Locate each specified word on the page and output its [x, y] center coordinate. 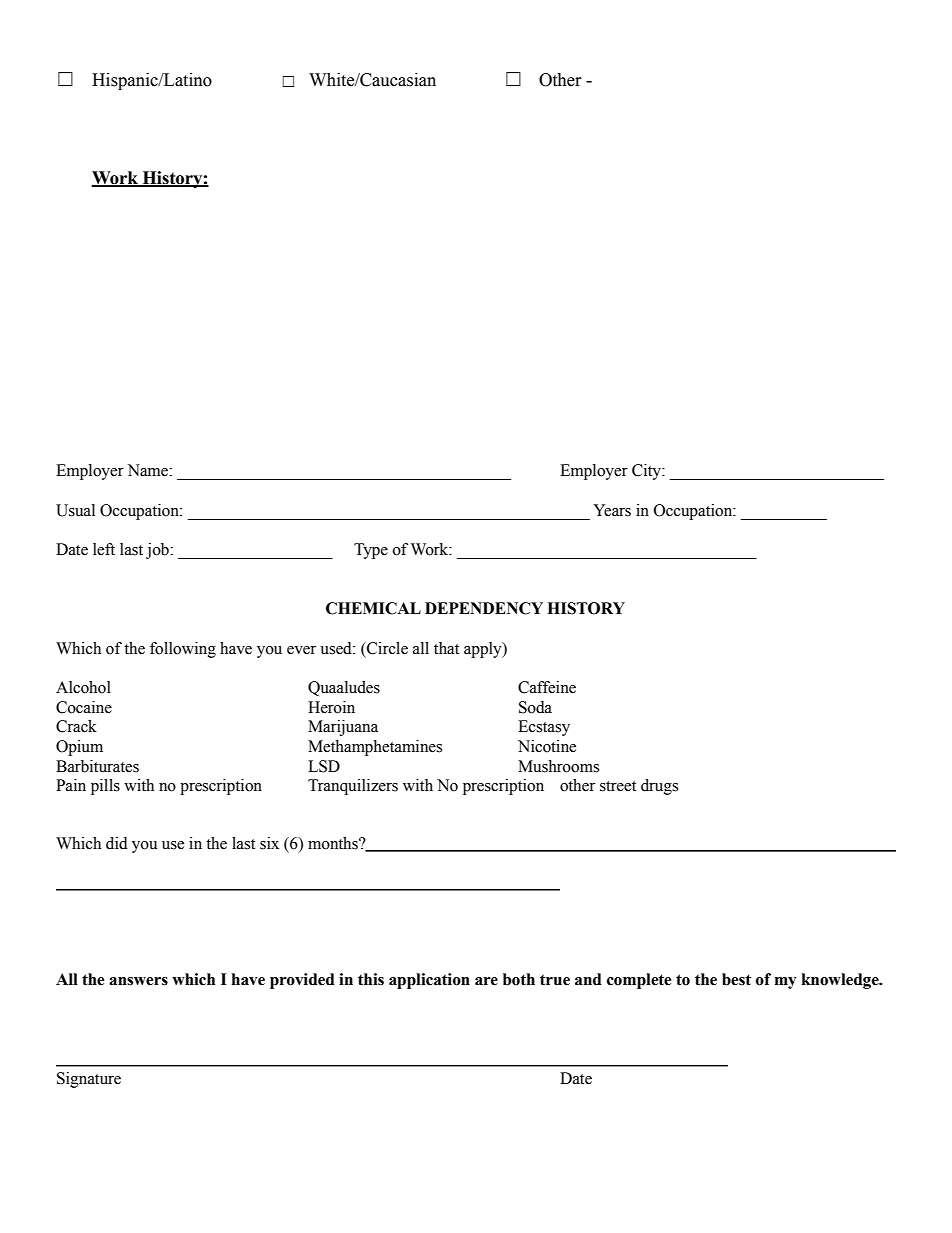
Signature [89, 1080]
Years [612, 510]
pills [105, 787]
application [429, 981]
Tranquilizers [353, 787]
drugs [659, 787]
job [158, 551]
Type [371, 551]
